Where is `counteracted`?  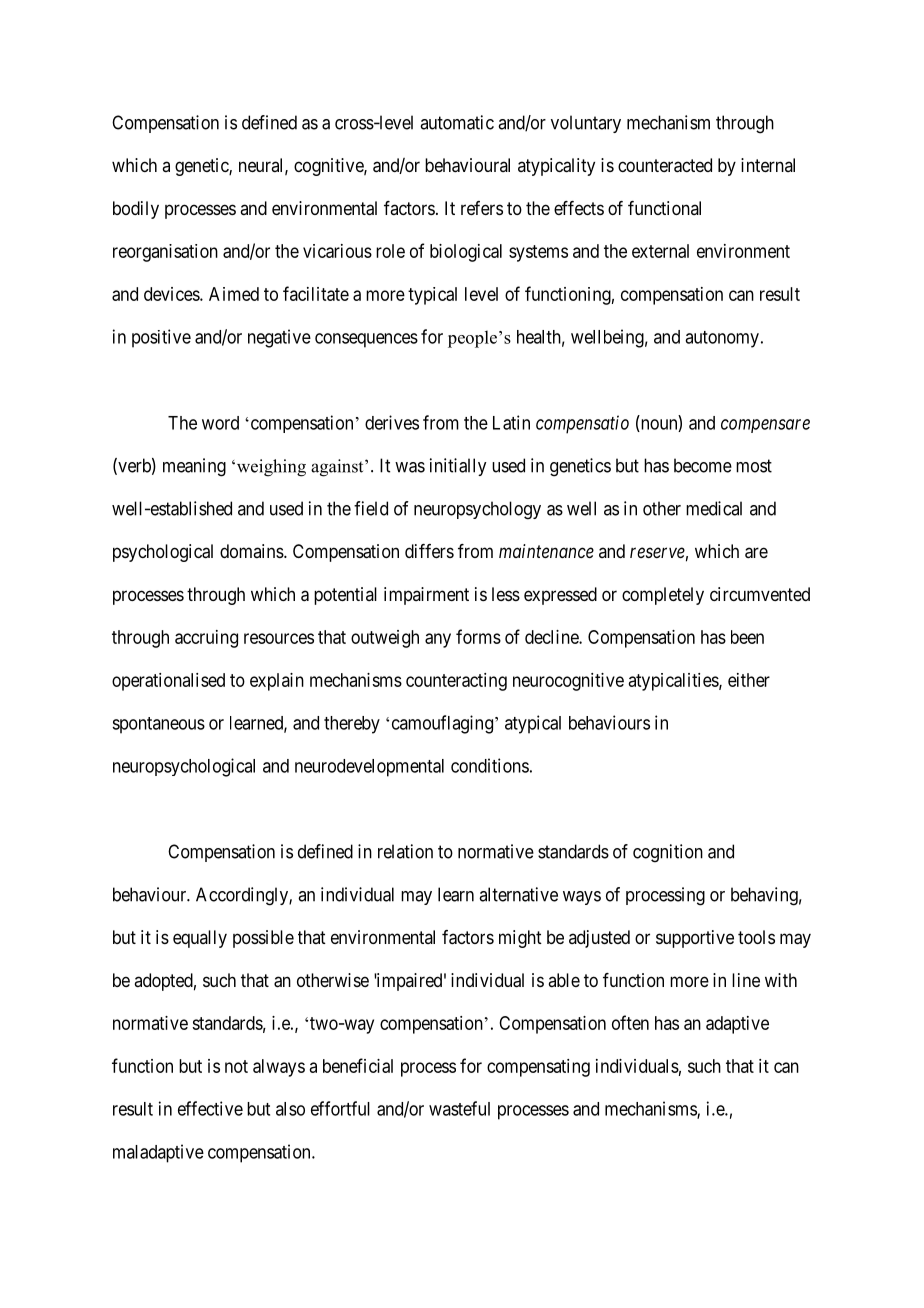
counteracted is located at coordinates (665, 165).
